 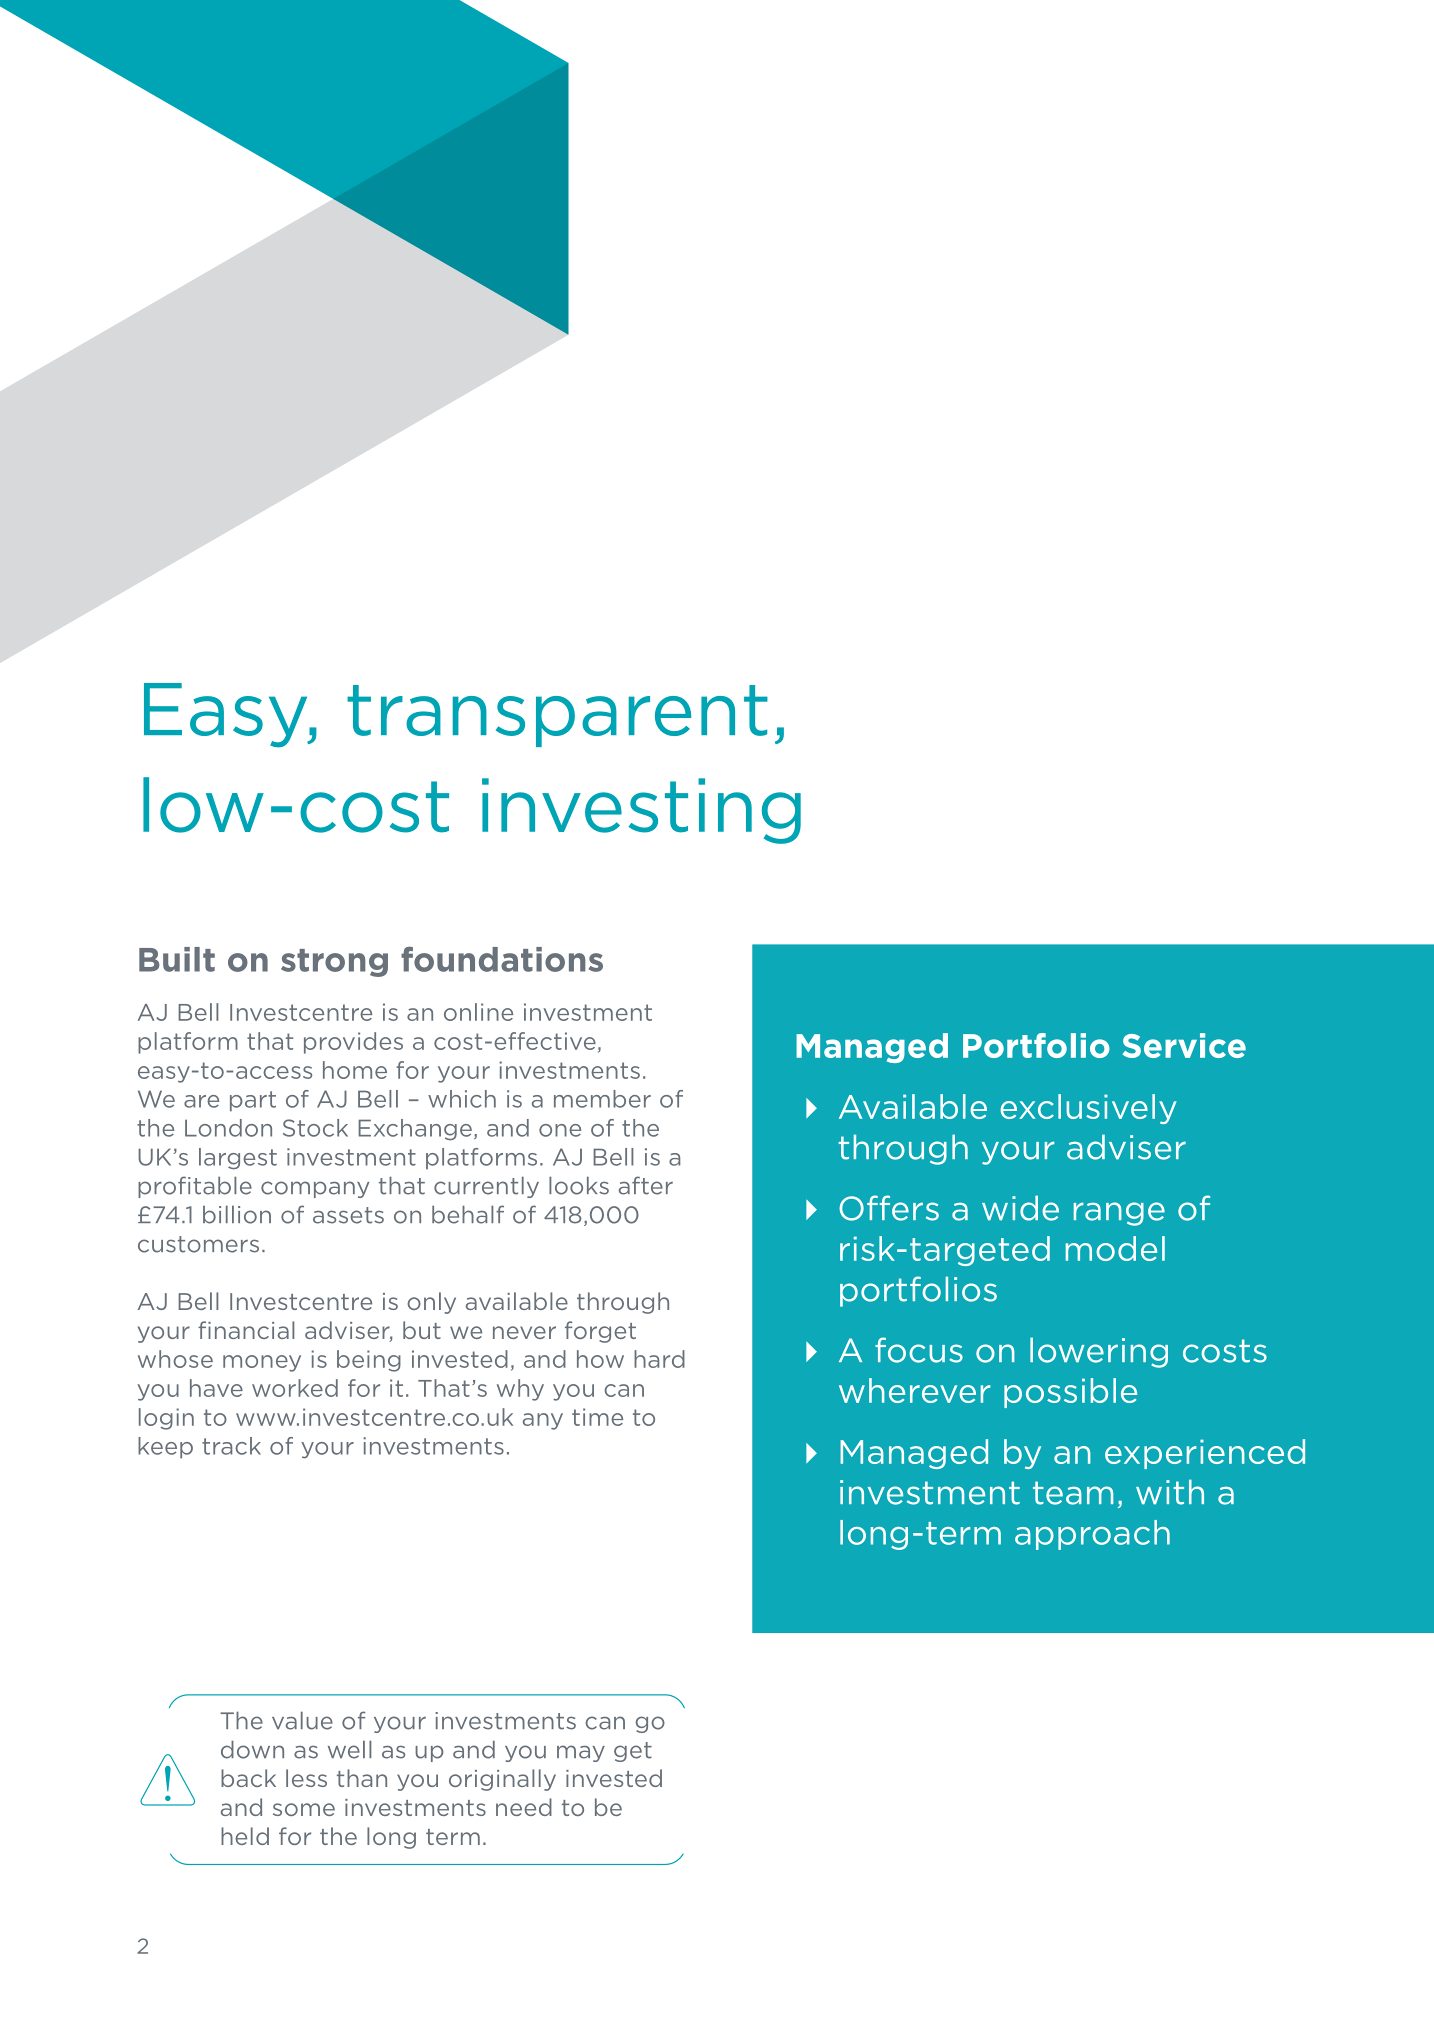 I want to click on investing, so click(x=641, y=811).
